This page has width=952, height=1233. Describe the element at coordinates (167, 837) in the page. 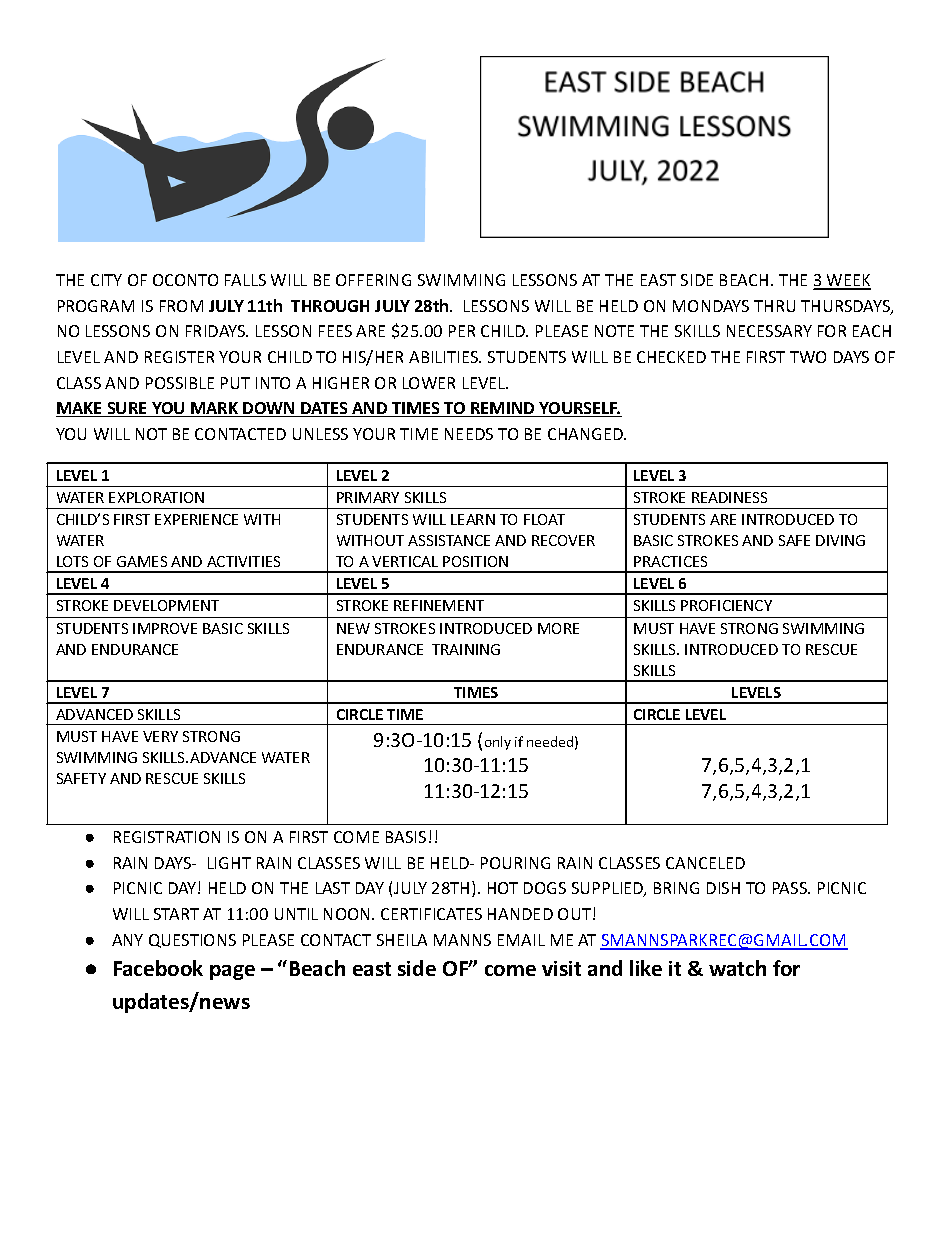

I see `REGISTRATION` at that location.
